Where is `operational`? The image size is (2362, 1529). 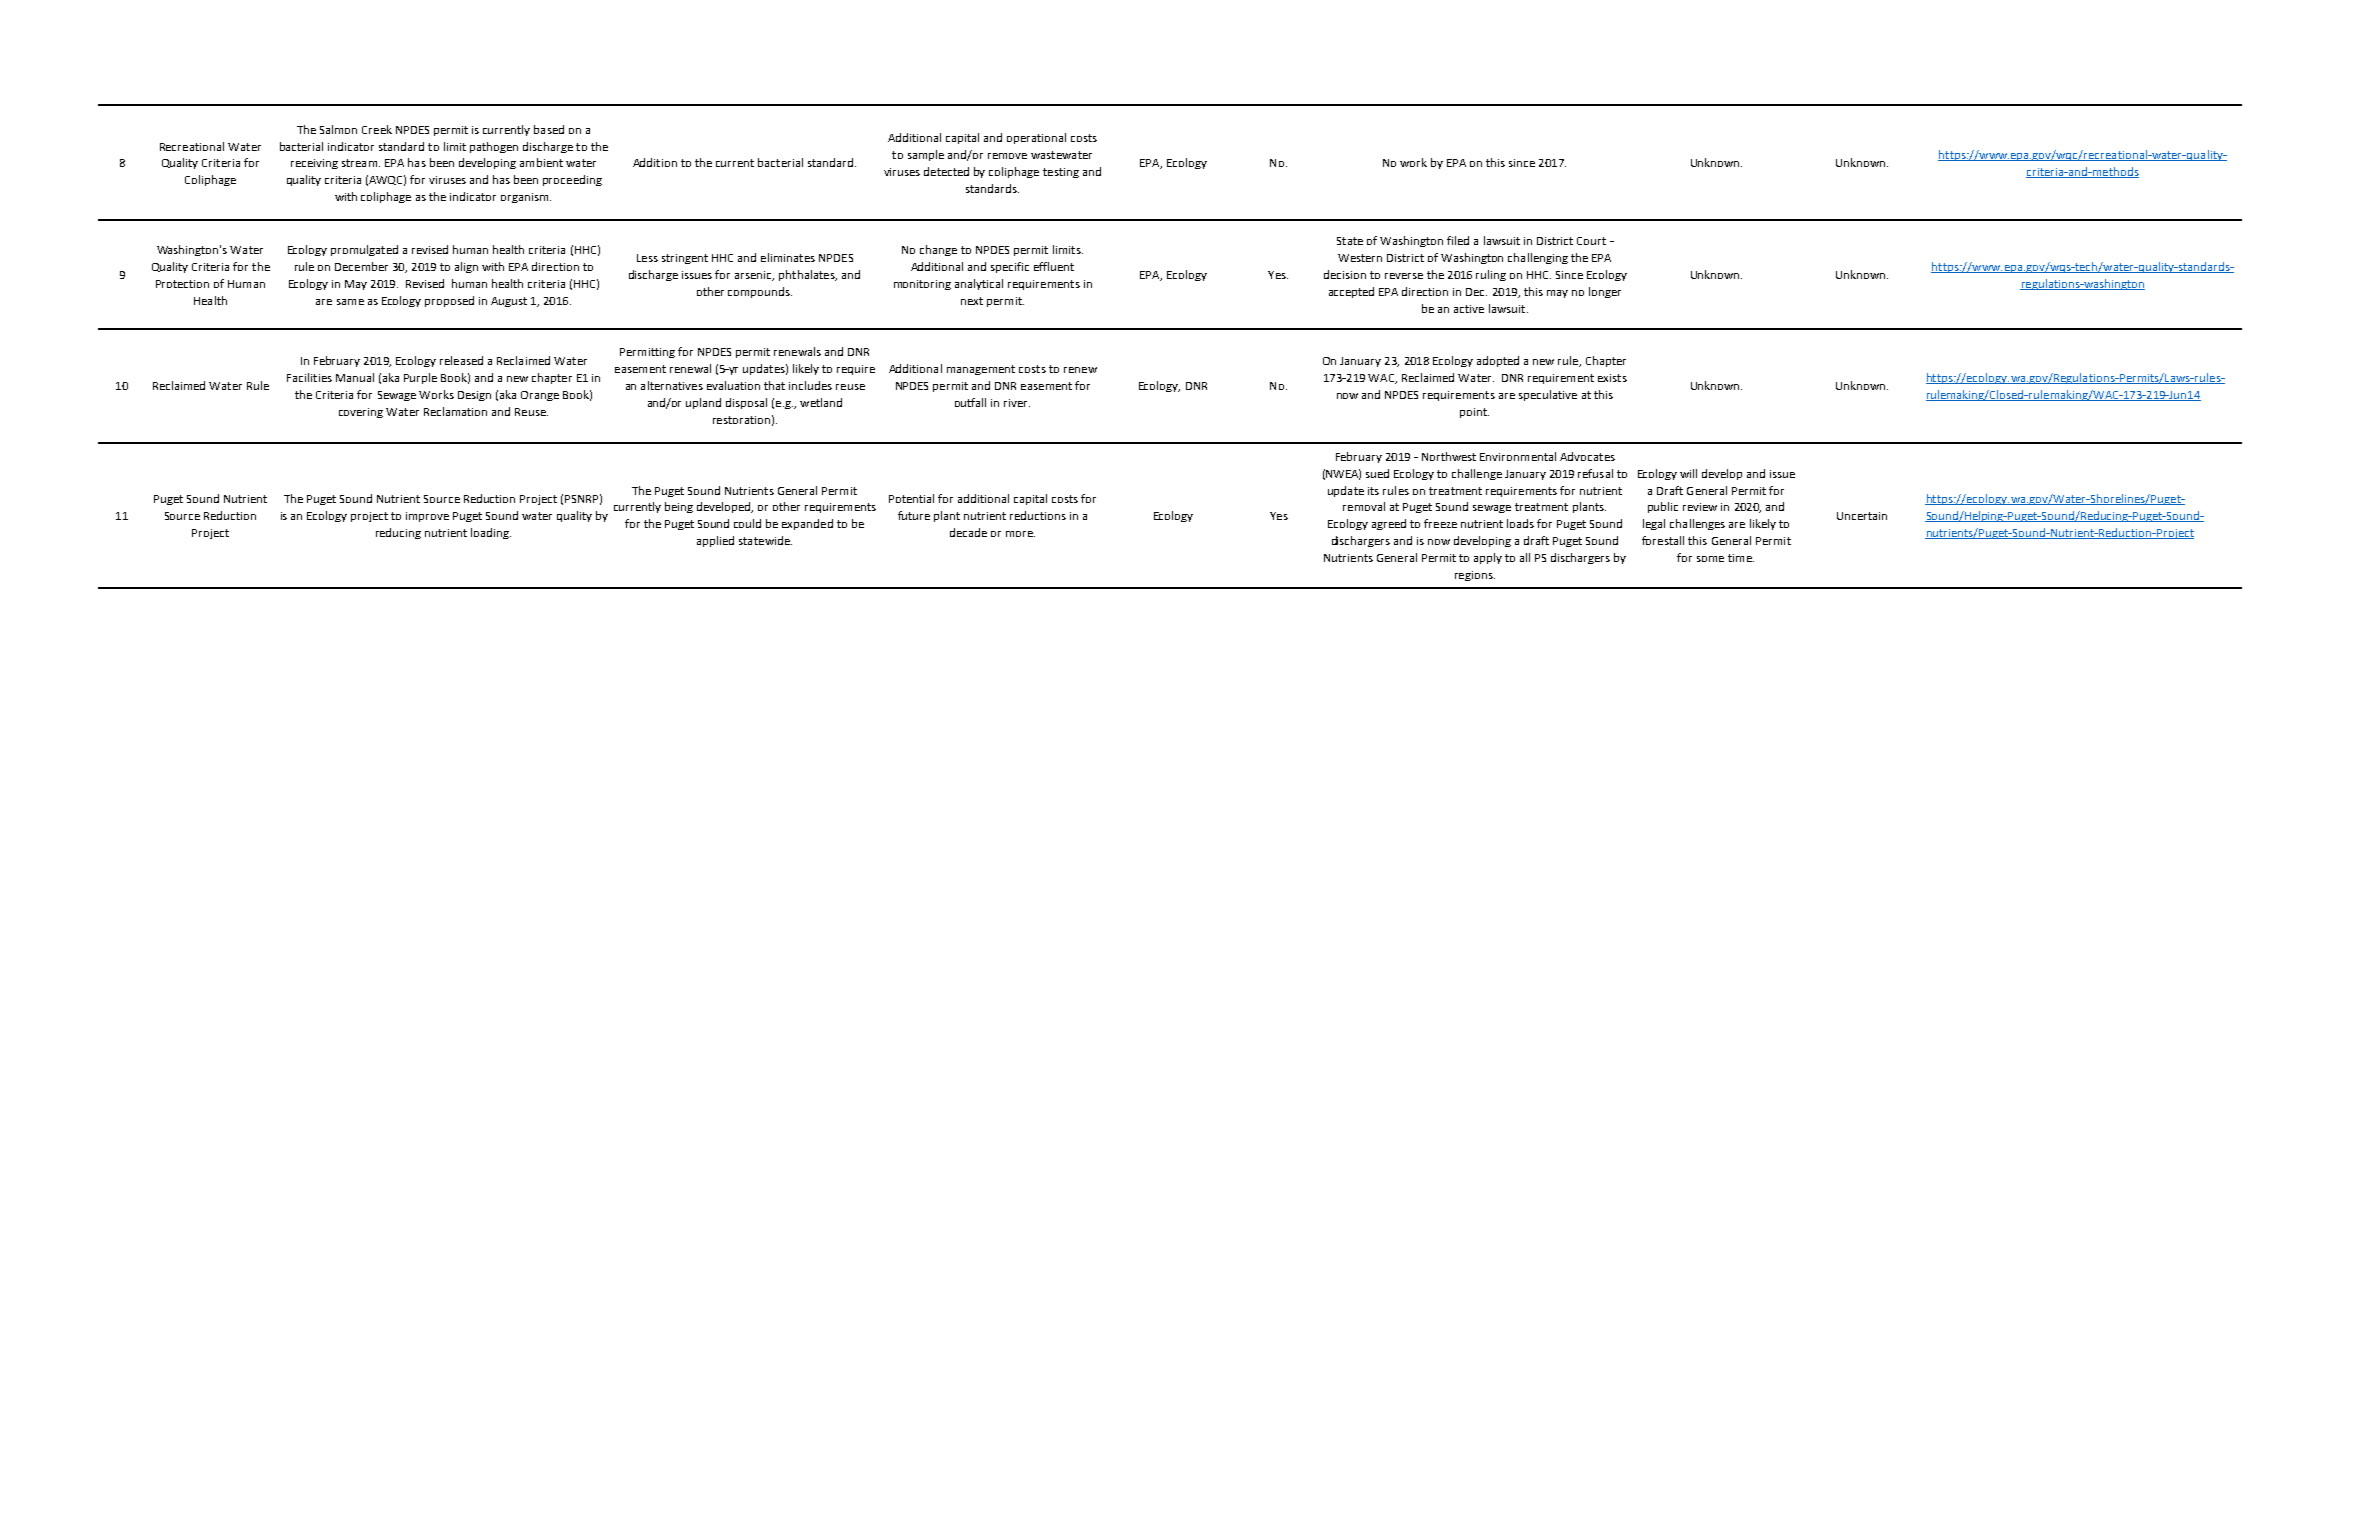
operational is located at coordinates (1036, 138).
